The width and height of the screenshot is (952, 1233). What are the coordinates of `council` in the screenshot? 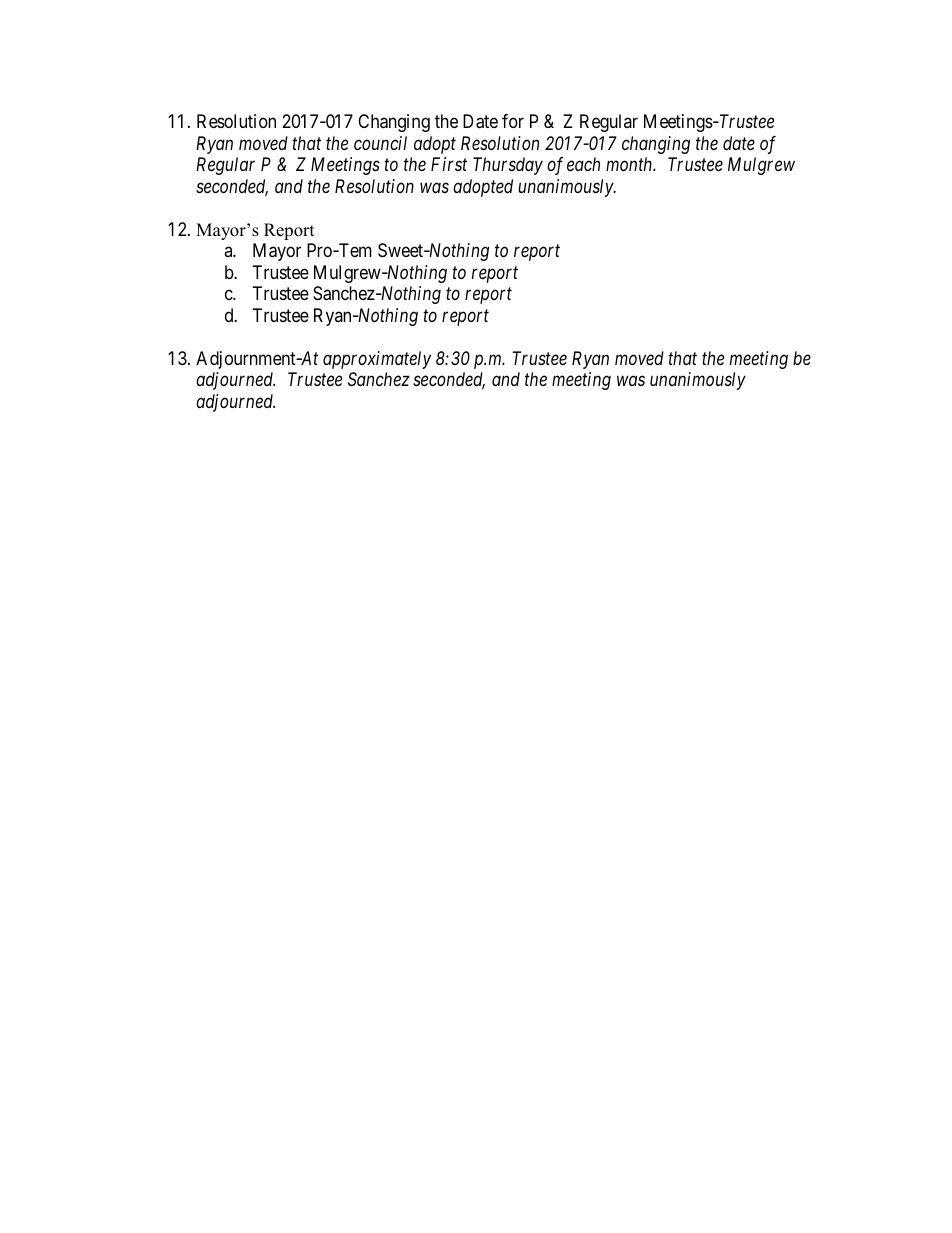 It's located at (380, 143).
